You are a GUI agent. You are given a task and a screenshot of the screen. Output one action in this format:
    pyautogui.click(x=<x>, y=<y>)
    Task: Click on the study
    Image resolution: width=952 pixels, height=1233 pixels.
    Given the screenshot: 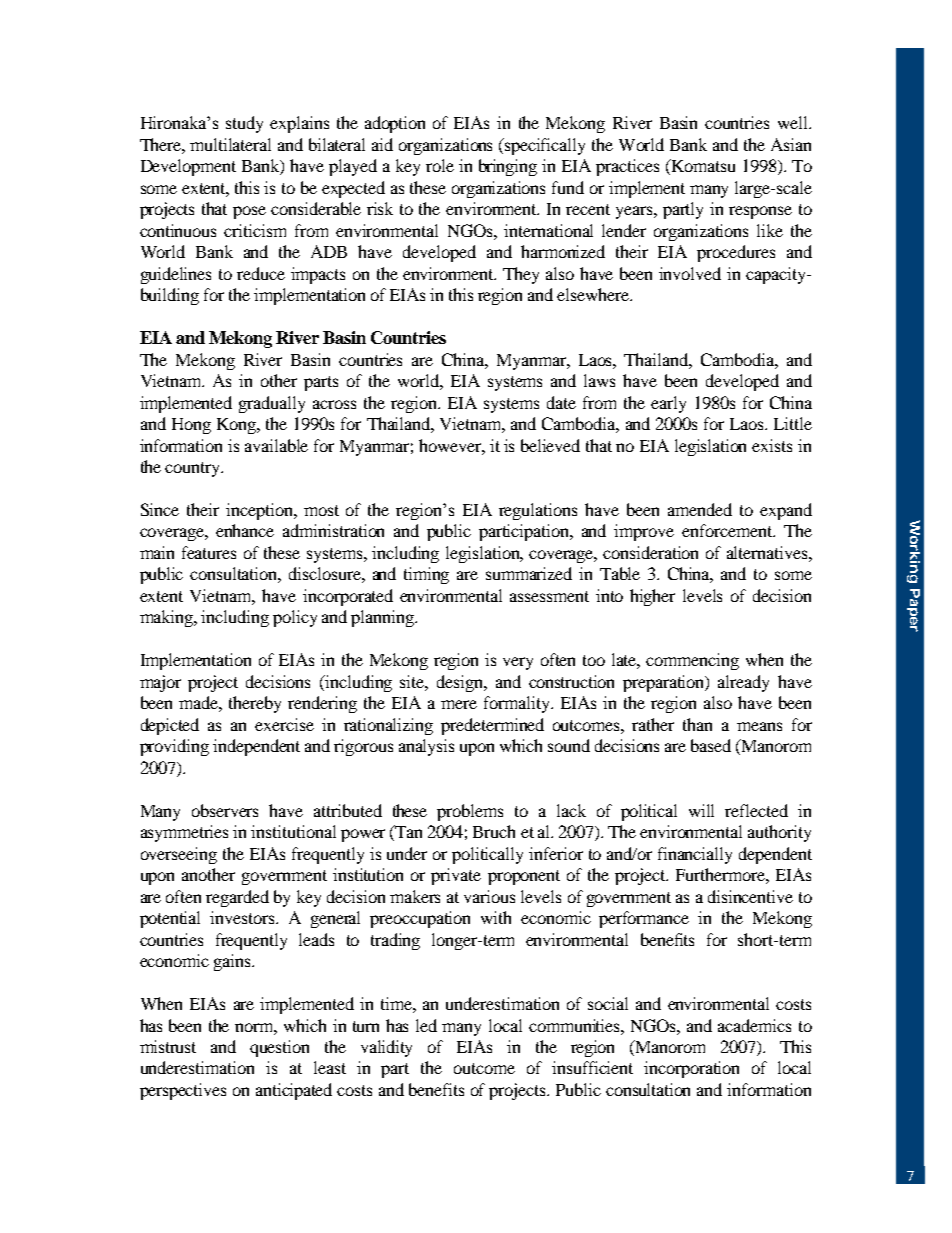 What is the action you would take?
    pyautogui.click(x=244, y=124)
